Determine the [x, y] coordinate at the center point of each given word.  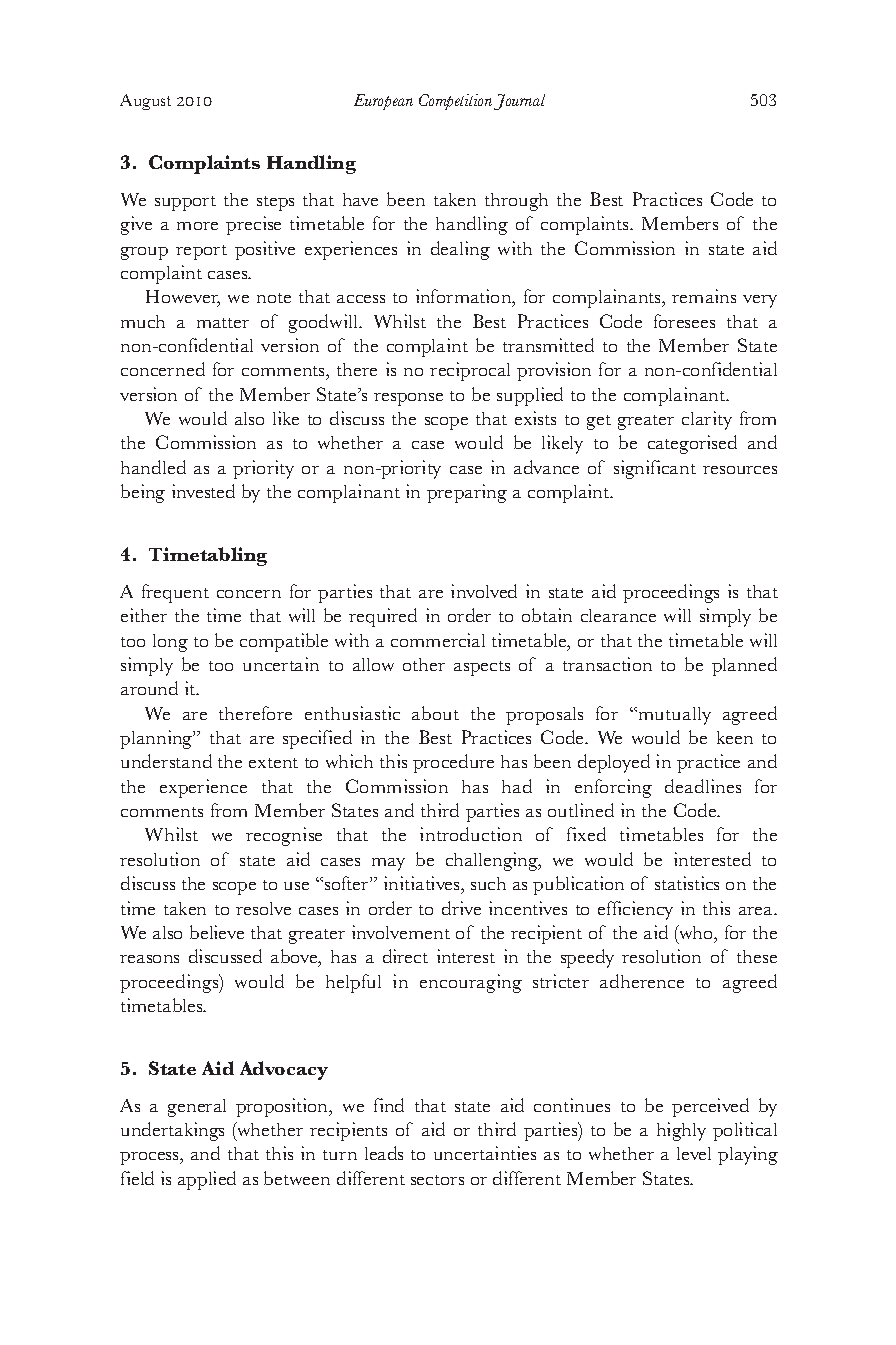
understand [166, 761]
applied [207, 1180]
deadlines [703, 786]
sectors [437, 1180]
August [145, 102]
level [694, 1153]
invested [203, 491]
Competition [455, 102]
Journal [519, 102]
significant [655, 469]
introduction [471, 834]
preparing [467, 493]
